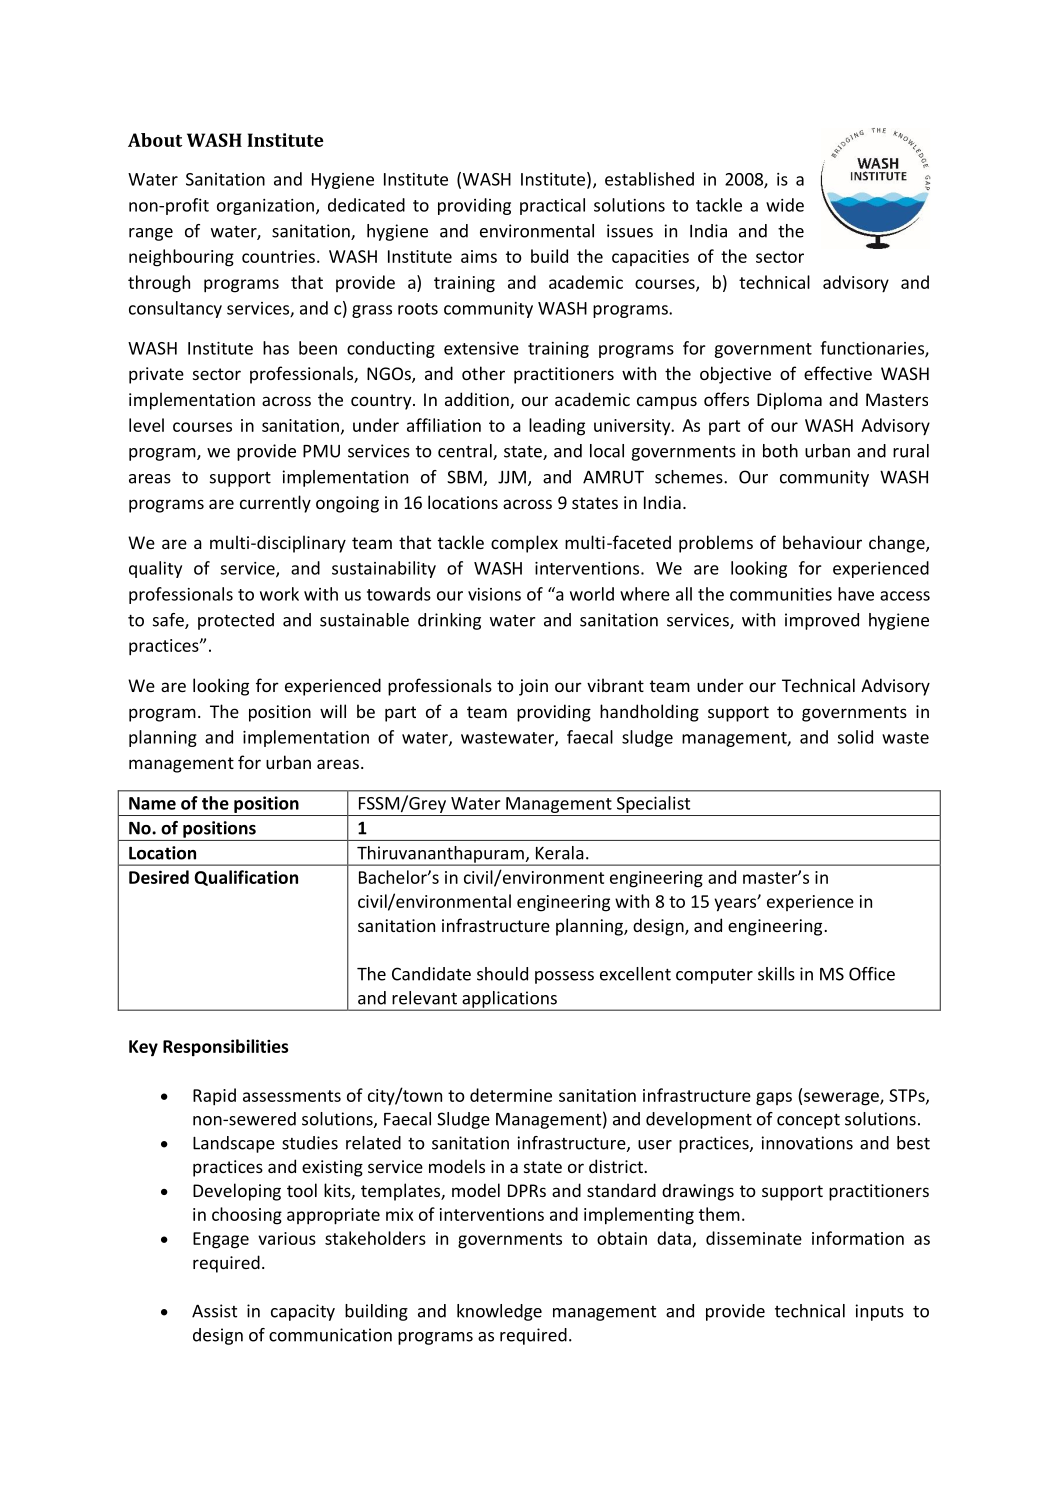 The width and height of the document is (1058, 1496). Describe the element at coordinates (246, 878) in the document. I see `Qualification` at that location.
